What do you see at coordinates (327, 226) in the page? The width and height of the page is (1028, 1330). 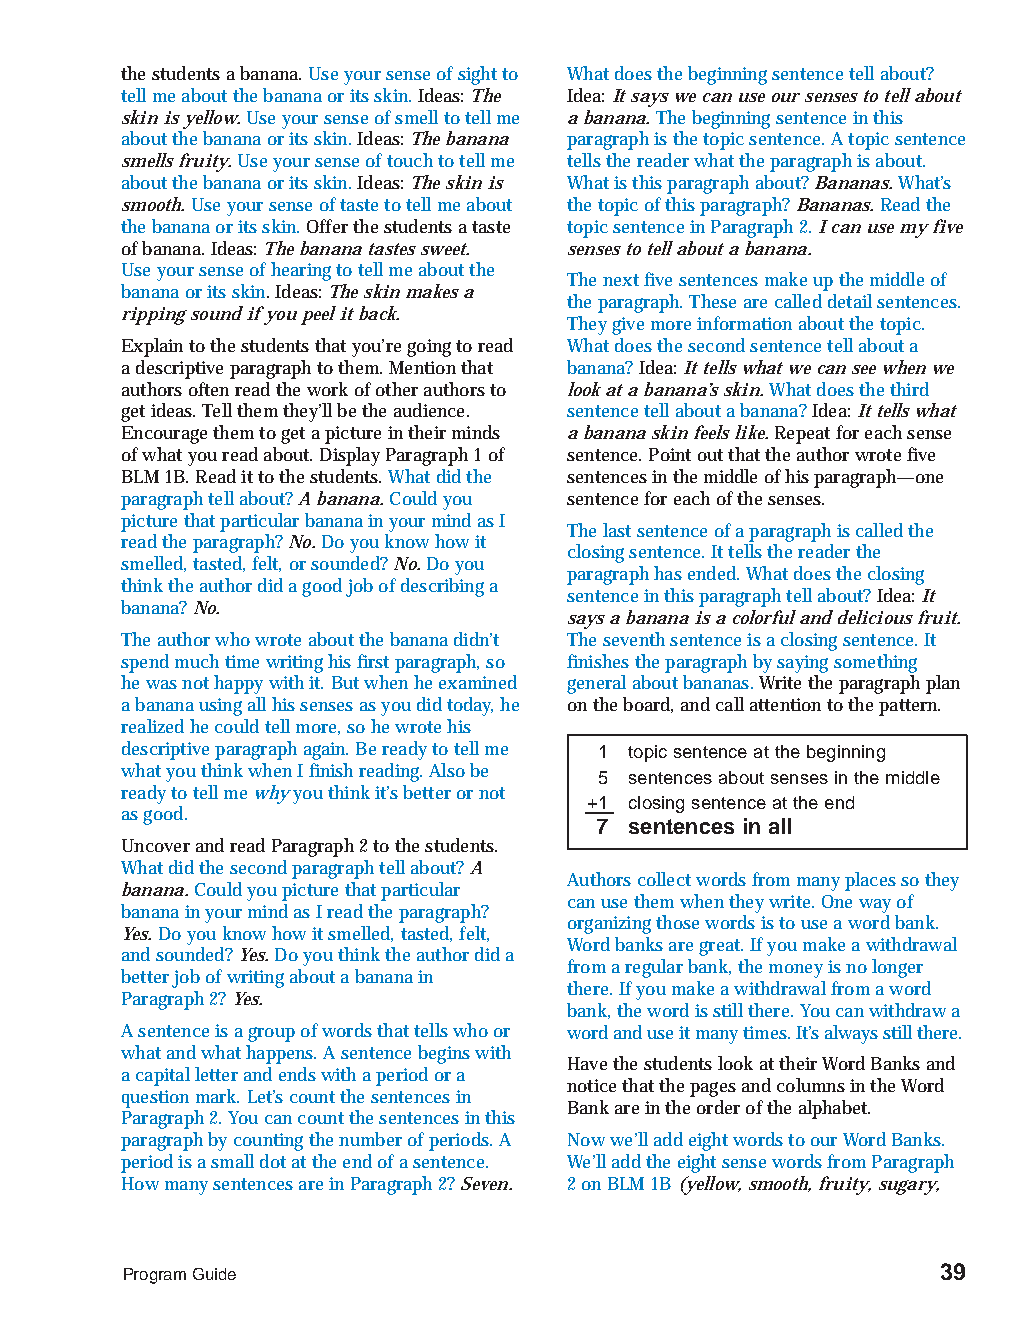 I see `Offer` at bounding box center [327, 226].
